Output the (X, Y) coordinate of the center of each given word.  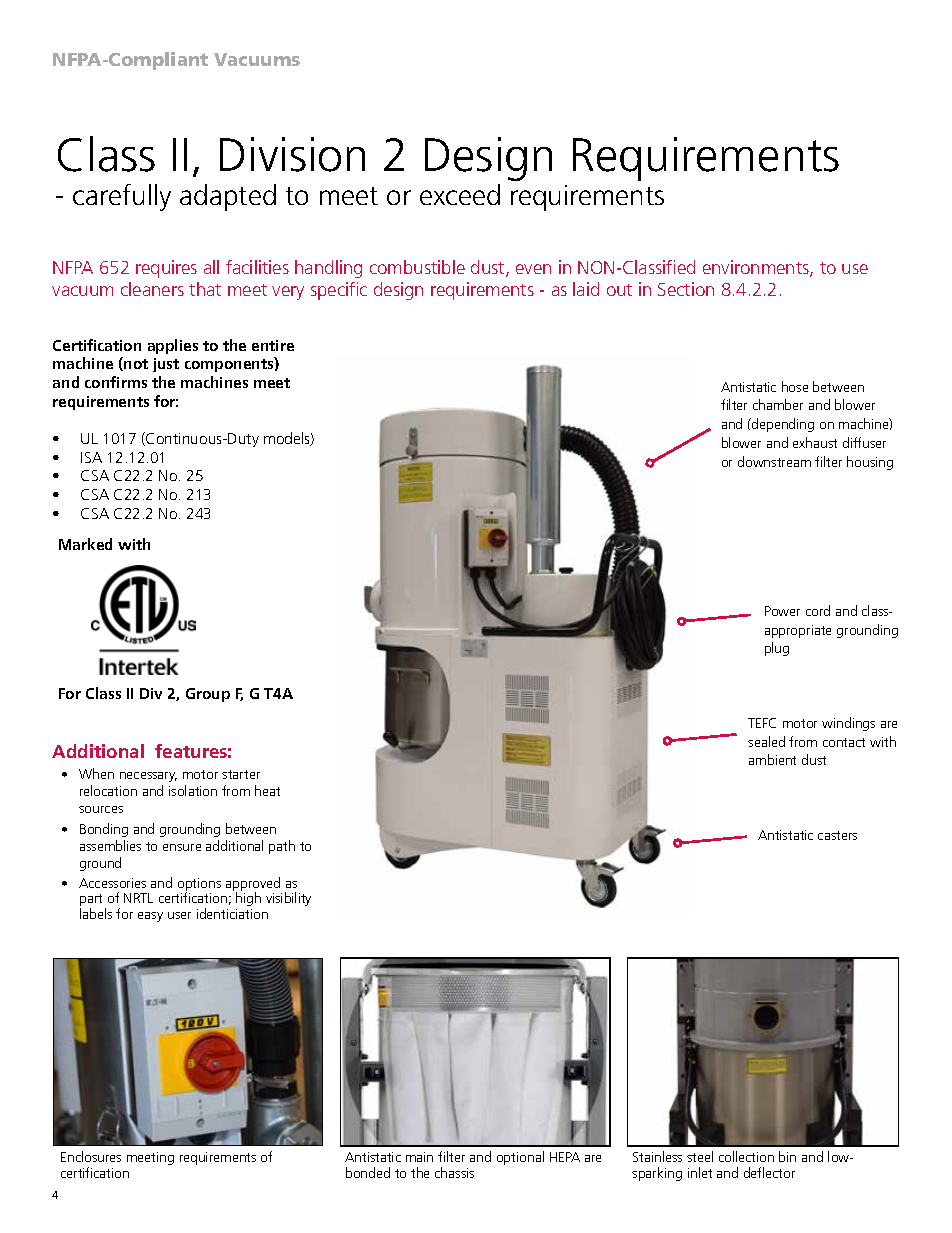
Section (686, 289)
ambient (772, 759)
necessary (148, 777)
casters (837, 835)
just (166, 365)
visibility (288, 899)
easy (150, 917)
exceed (460, 194)
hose (795, 386)
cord (818, 610)
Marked (85, 544)
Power (782, 611)
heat (267, 790)
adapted (228, 197)
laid (586, 289)
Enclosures (91, 1156)
